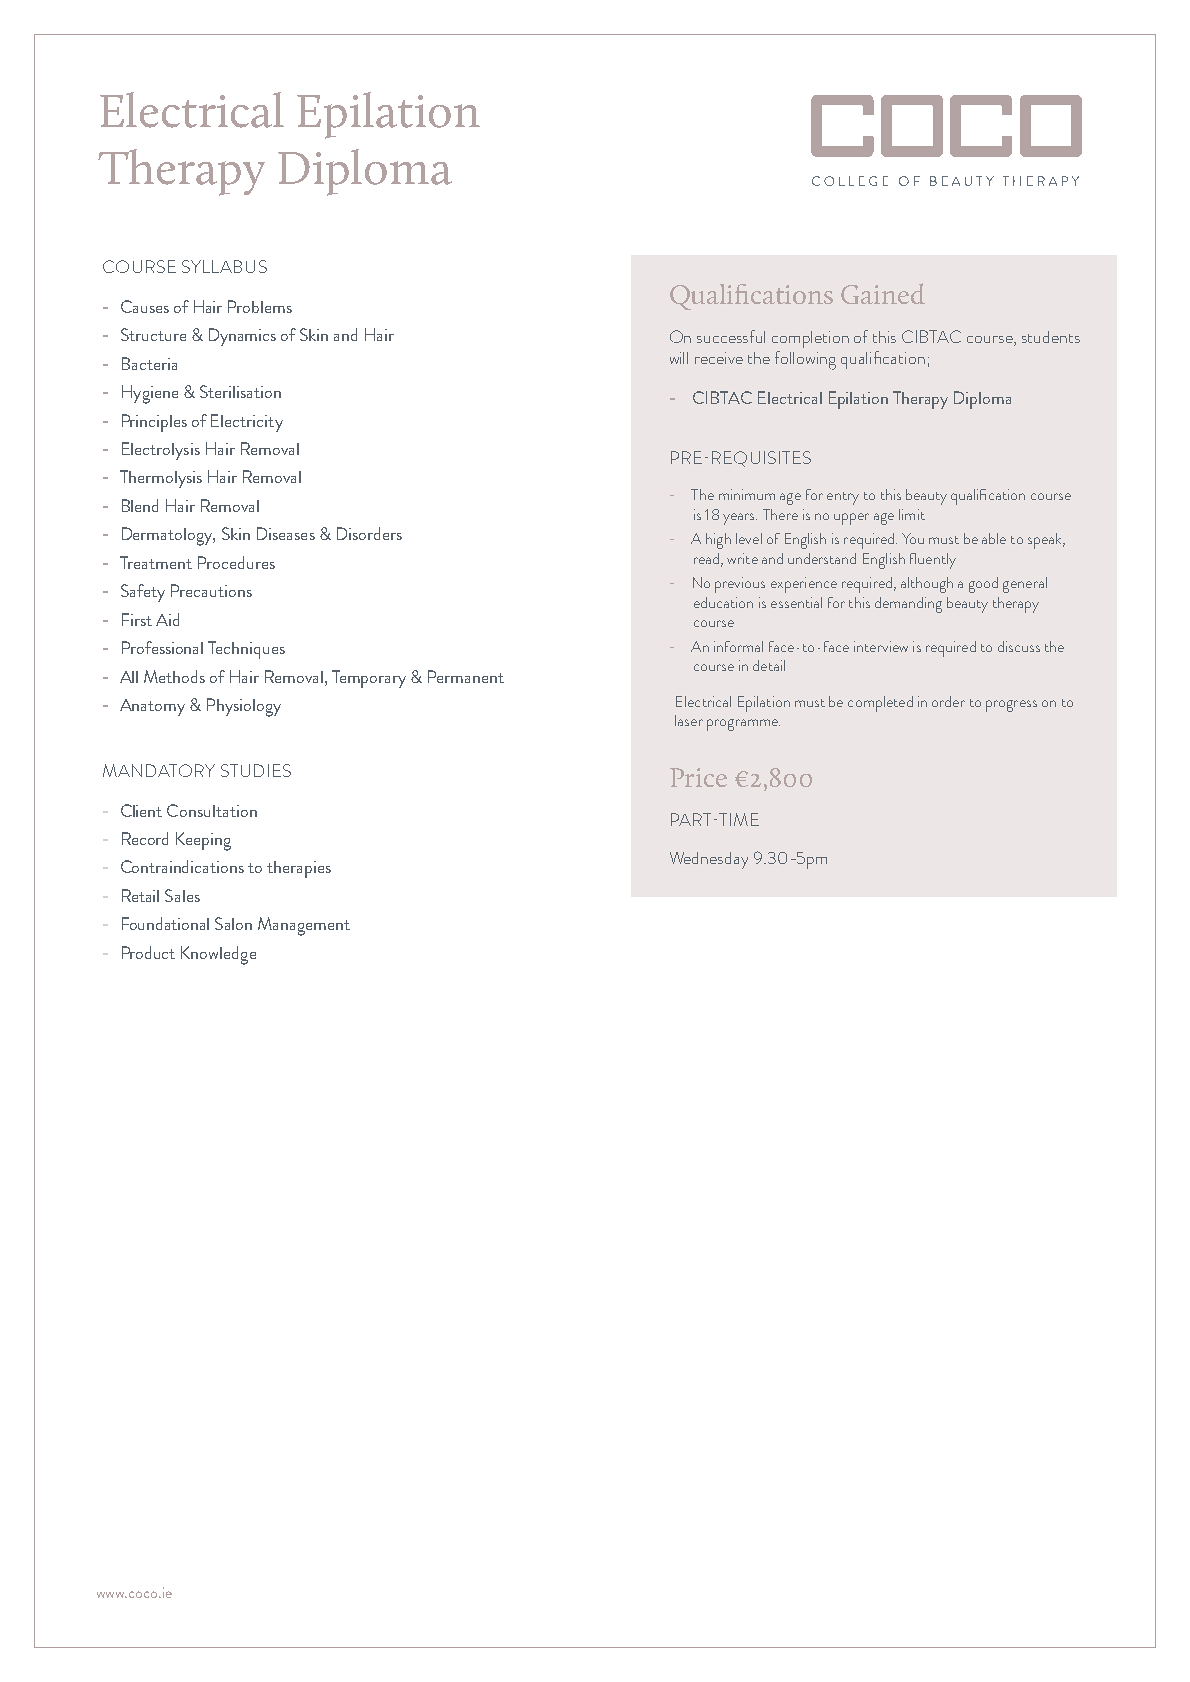 This screenshot has height=1682, width=1190. Describe the element at coordinates (260, 306) in the screenshot. I see `Problems` at that location.
